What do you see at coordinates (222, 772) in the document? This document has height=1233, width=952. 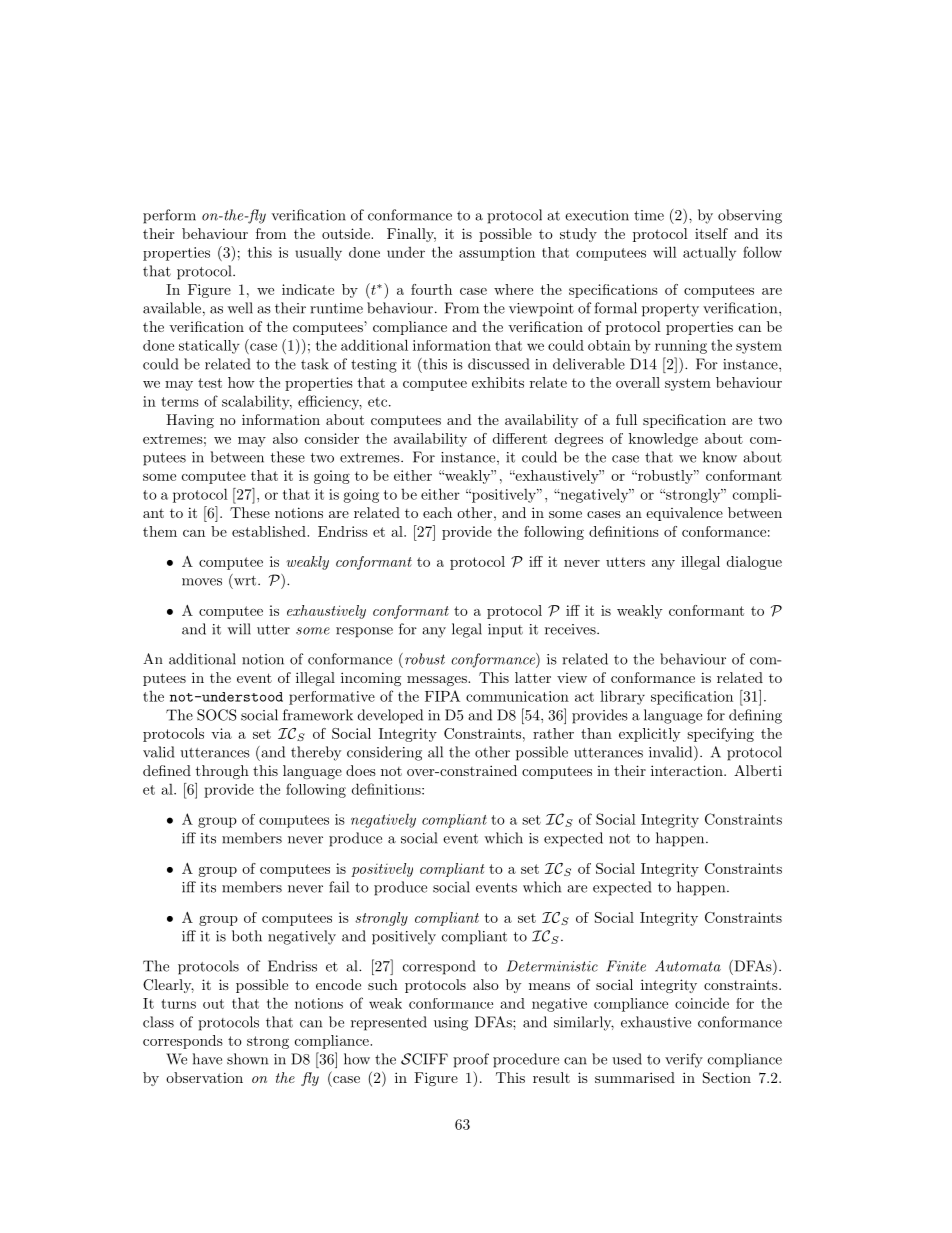 I see `through` at bounding box center [222, 772].
